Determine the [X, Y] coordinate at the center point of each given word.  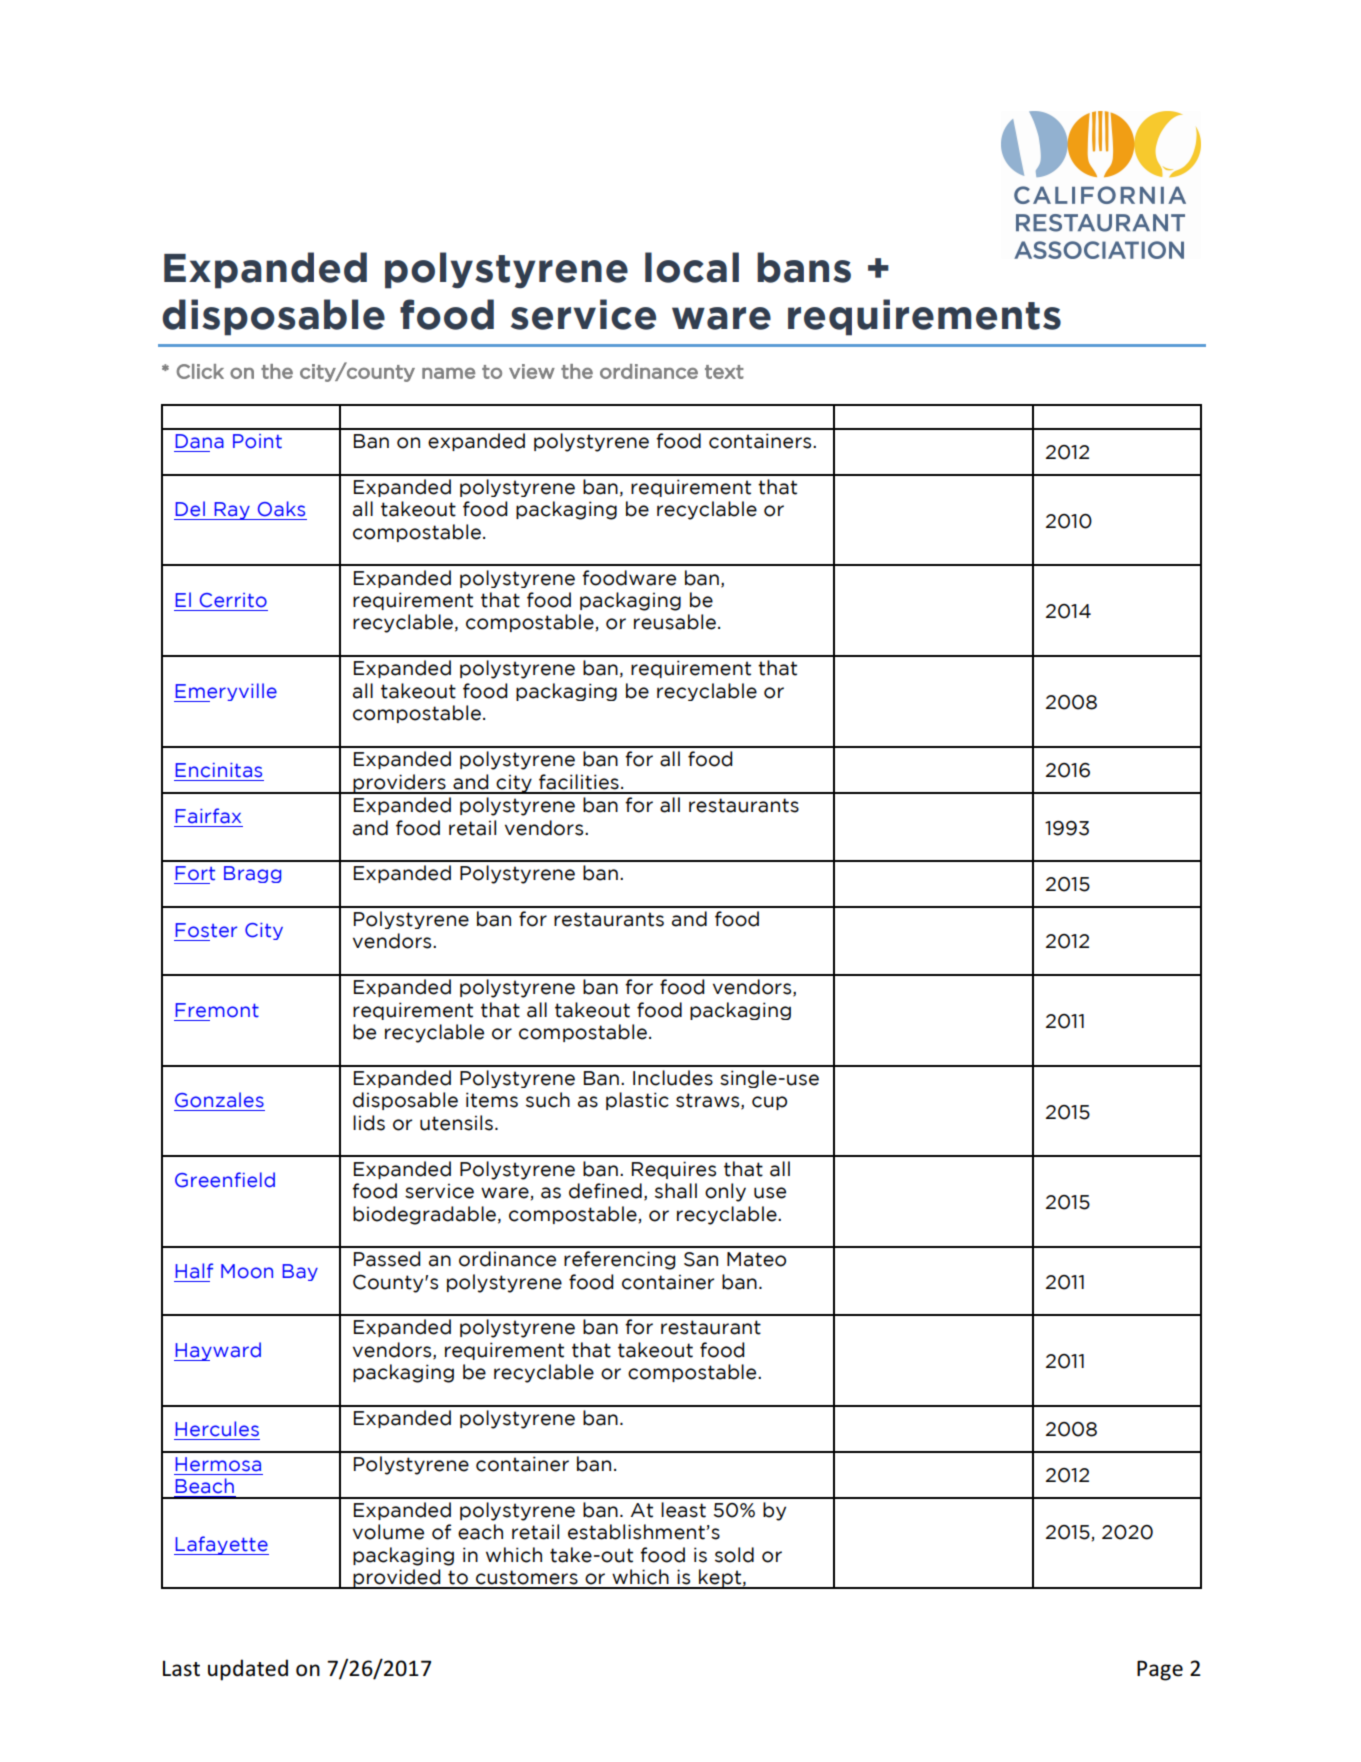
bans [804, 267]
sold [734, 1555]
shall [676, 1191]
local [692, 267]
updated [248, 1670]
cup [769, 1103]
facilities [579, 782]
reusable [675, 622]
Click [200, 371]
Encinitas [219, 770]
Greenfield [225, 1180]
